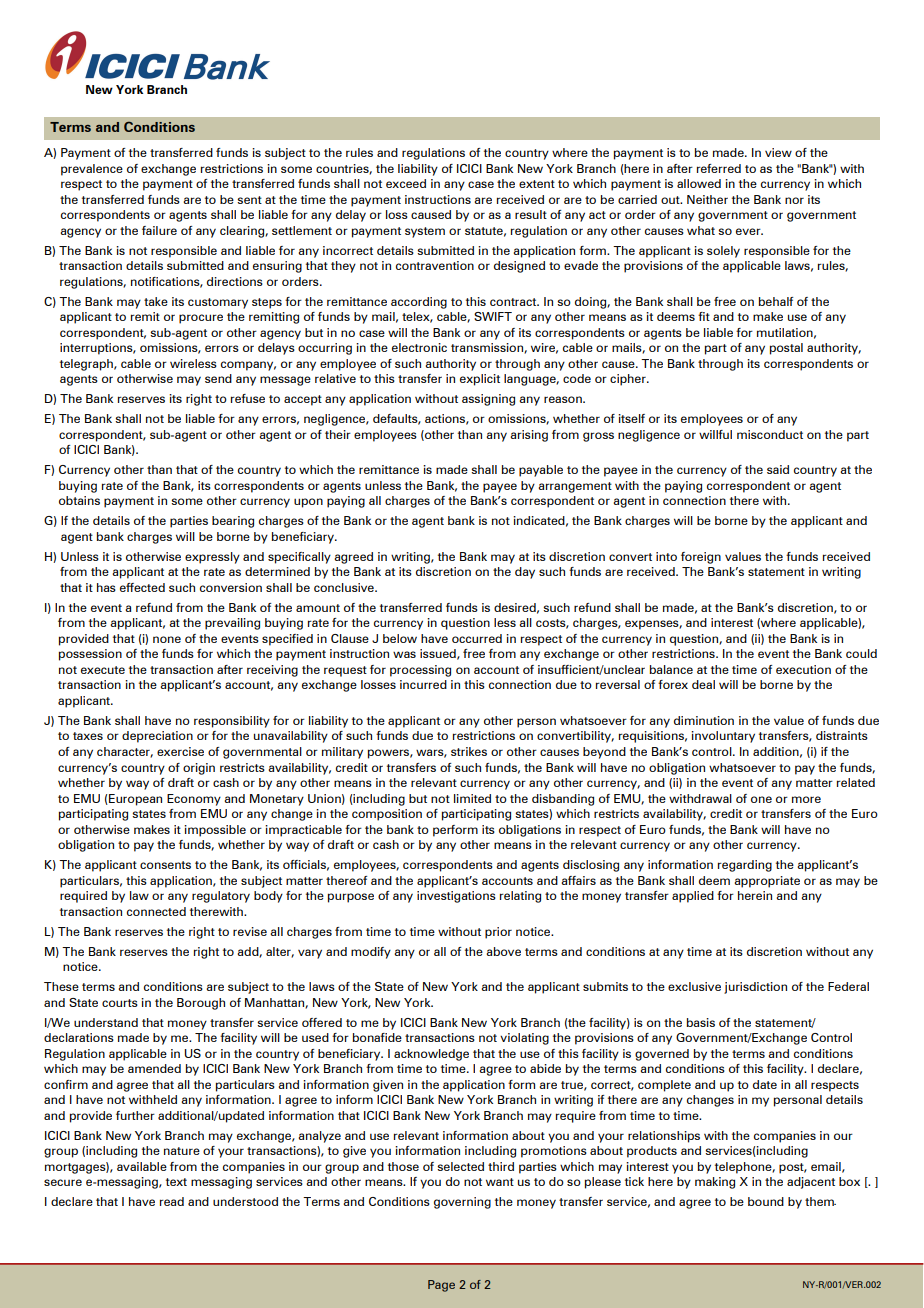 The image size is (924, 1308). What do you see at coordinates (723, 737) in the document?
I see `involuntary` at bounding box center [723, 737].
